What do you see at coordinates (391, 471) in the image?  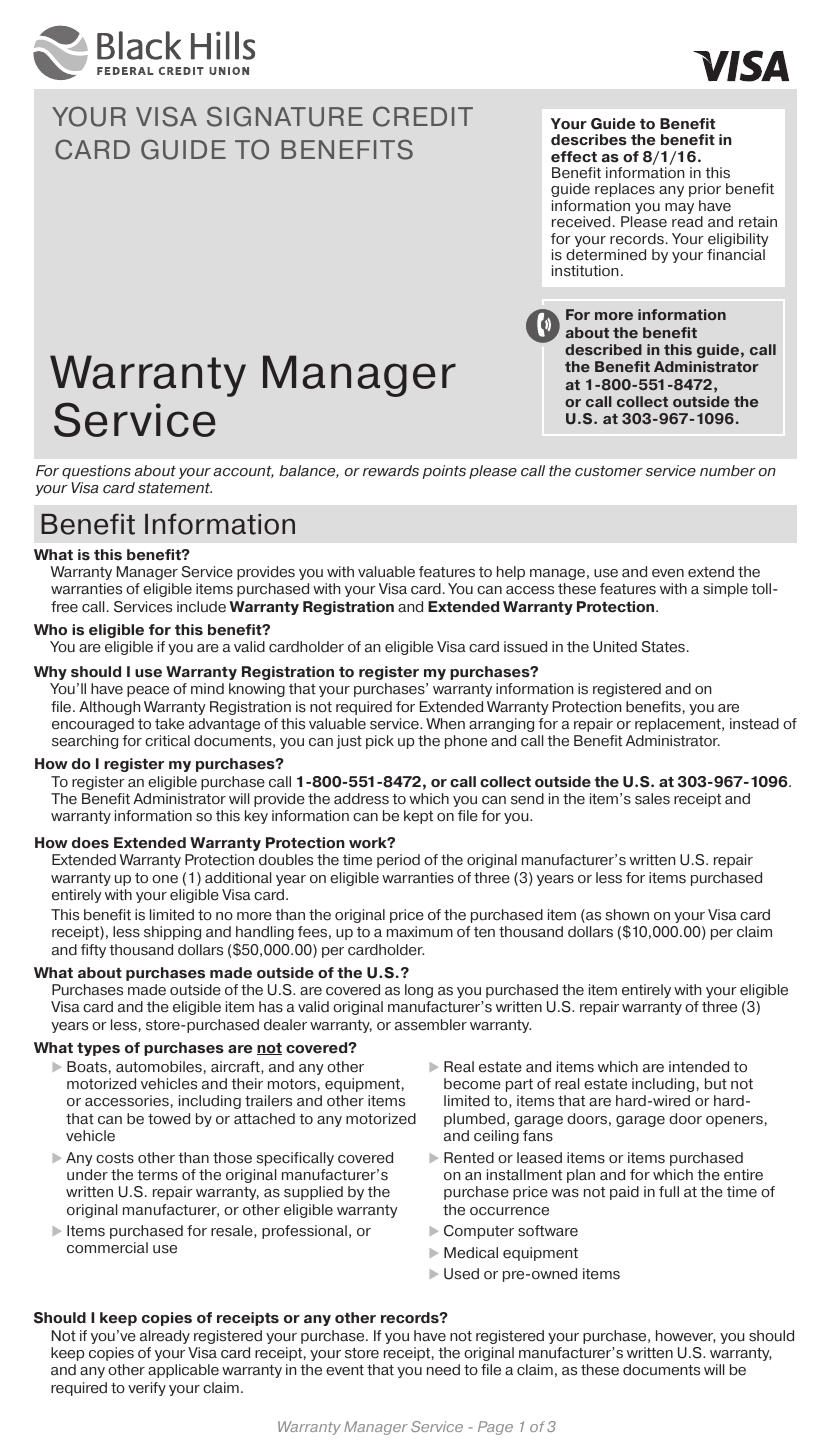 I see `rewards` at bounding box center [391, 471].
